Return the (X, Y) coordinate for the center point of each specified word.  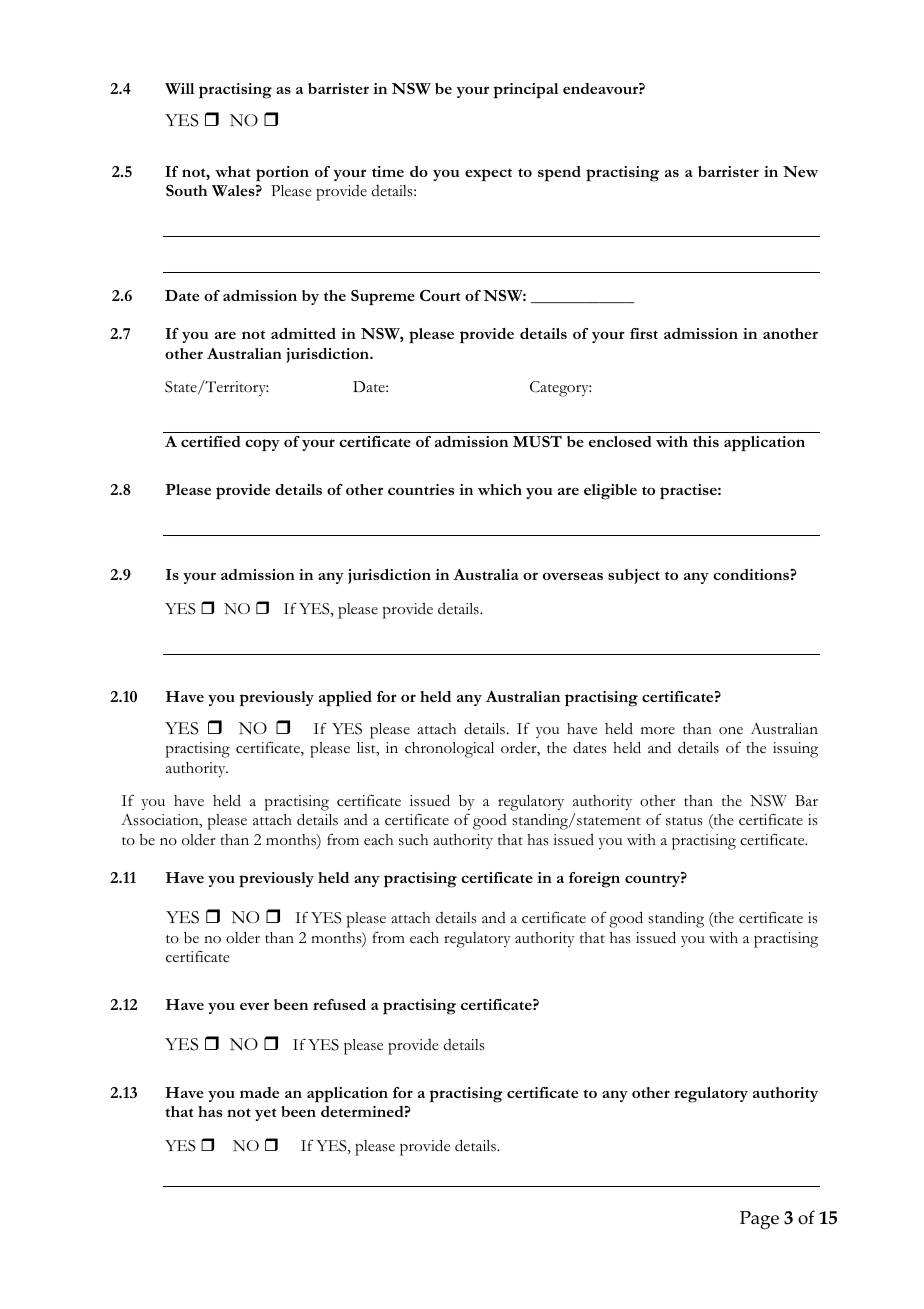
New (800, 171)
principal (526, 91)
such (413, 840)
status (684, 821)
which (500, 489)
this (706, 441)
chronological (449, 750)
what (233, 171)
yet (266, 1114)
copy (262, 445)
